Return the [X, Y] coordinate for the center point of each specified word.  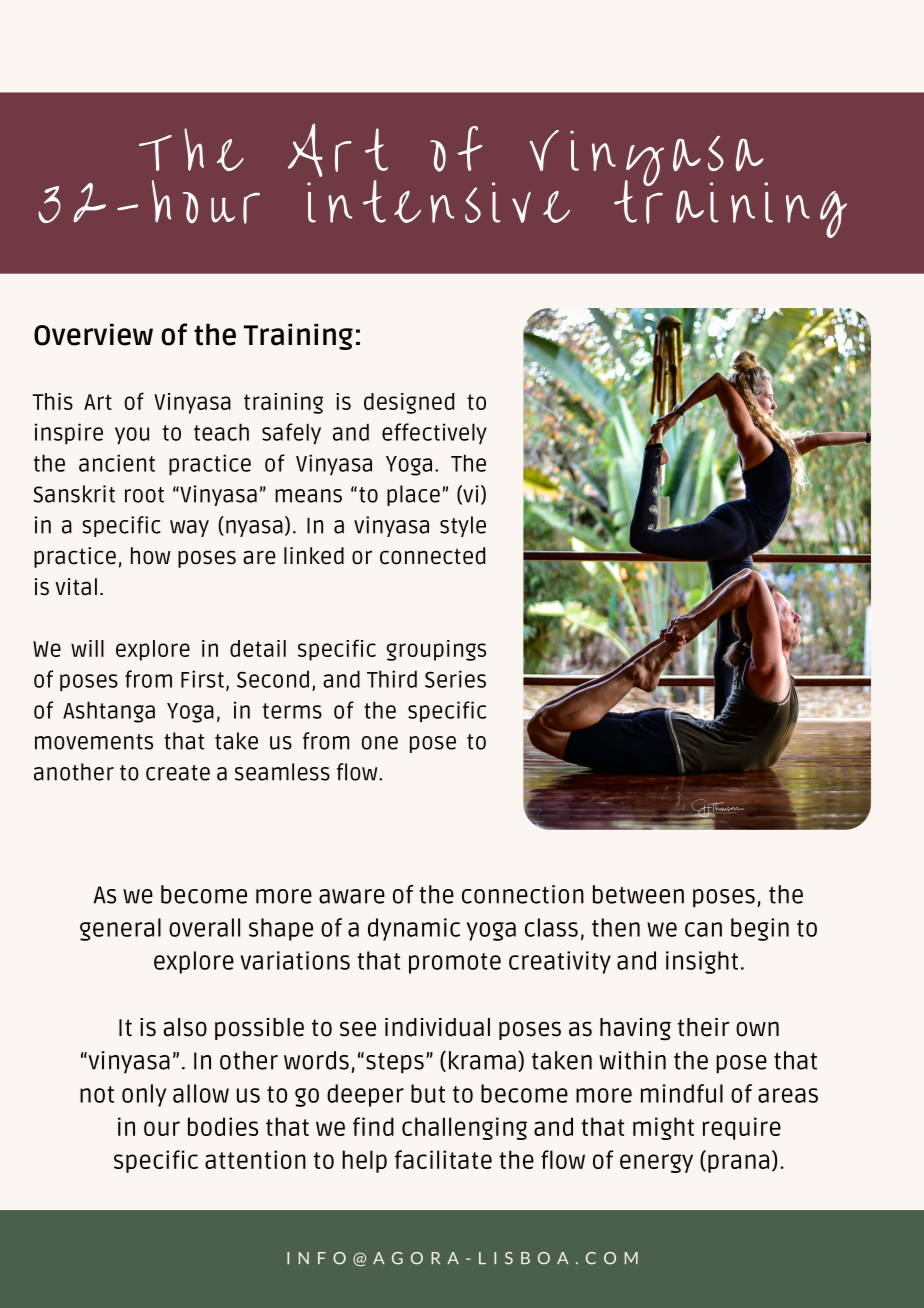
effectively [434, 433]
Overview [93, 335]
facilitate [443, 1159]
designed [409, 403]
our [162, 1128]
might [663, 1128]
